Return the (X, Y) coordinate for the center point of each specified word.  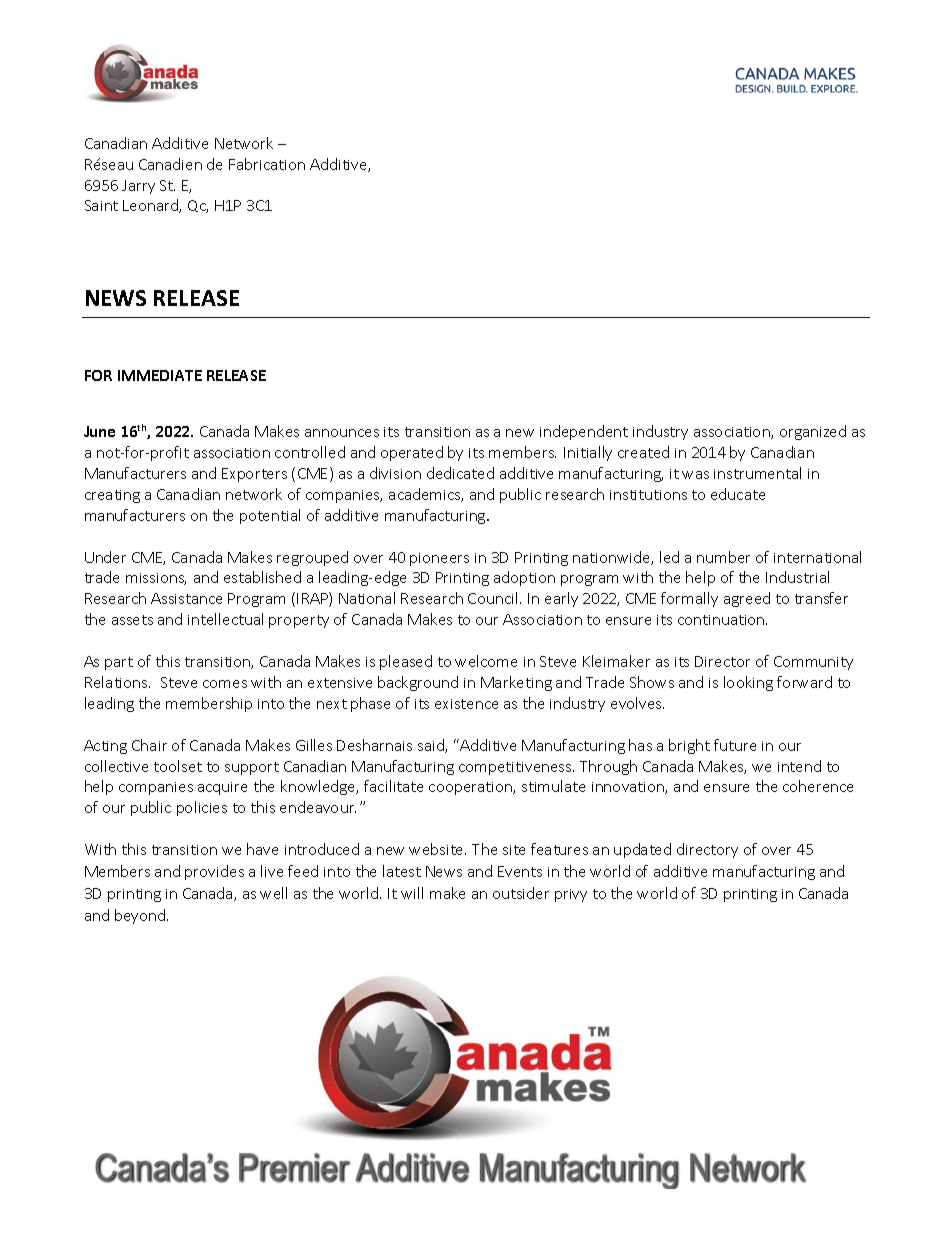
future (735, 745)
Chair (149, 745)
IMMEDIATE (160, 375)
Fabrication (267, 164)
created (643, 452)
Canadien (170, 164)
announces (342, 433)
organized (813, 432)
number (723, 557)
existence (466, 704)
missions (156, 579)
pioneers (439, 559)
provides (214, 872)
